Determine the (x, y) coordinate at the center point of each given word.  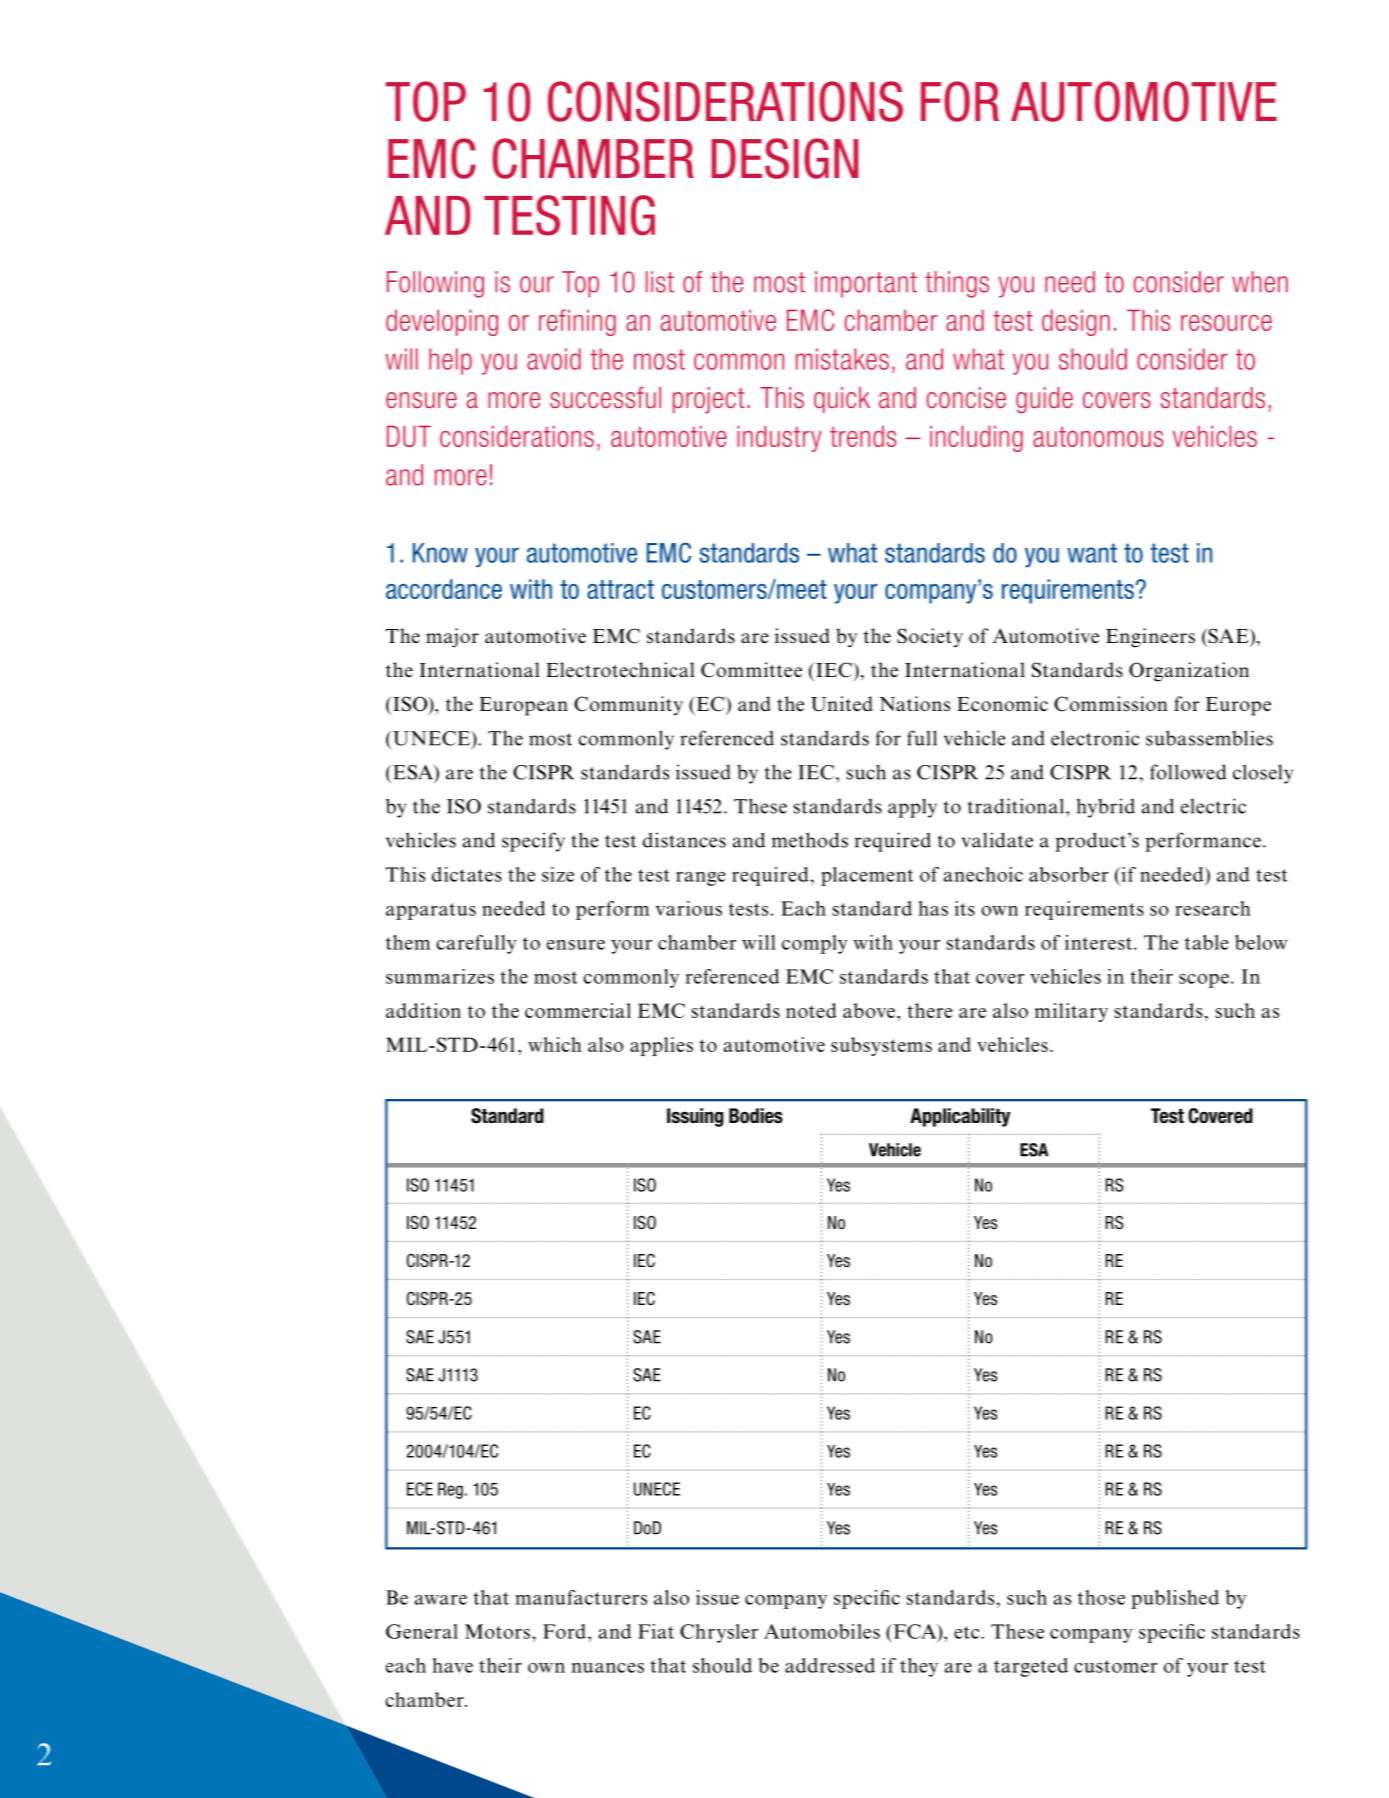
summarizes (440, 976)
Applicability (960, 1117)
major (452, 638)
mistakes (842, 359)
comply (815, 944)
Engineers (1150, 638)
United (842, 704)
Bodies (756, 1116)
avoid (554, 359)
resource (1226, 323)
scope (1204, 981)
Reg (450, 1490)
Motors (497, 1631)
